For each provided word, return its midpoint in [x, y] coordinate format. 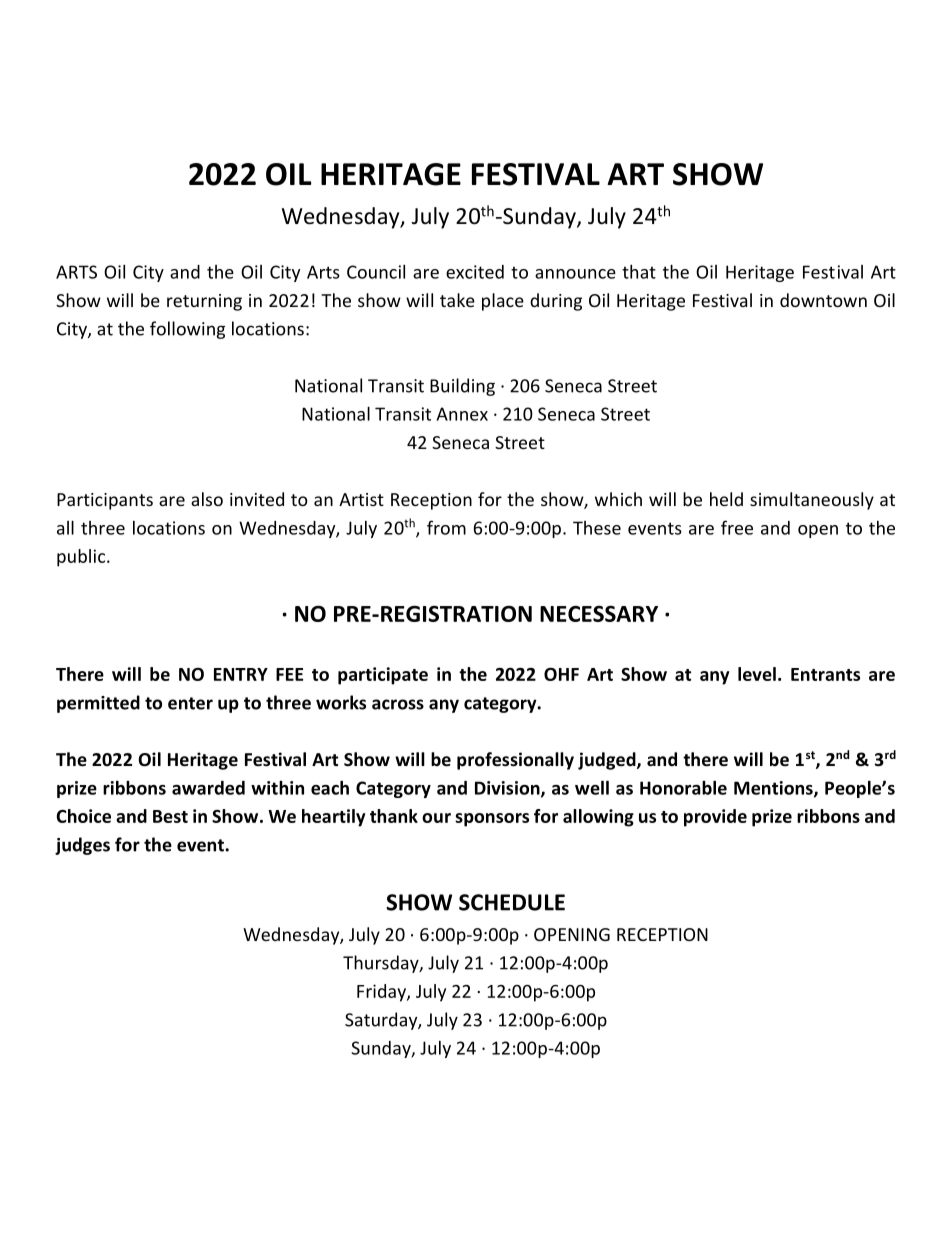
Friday [382, 993]
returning [204, 302]
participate [383, 676]
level [757, 674]
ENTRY [241, 674]
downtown [823, 300]
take [457, 300]
